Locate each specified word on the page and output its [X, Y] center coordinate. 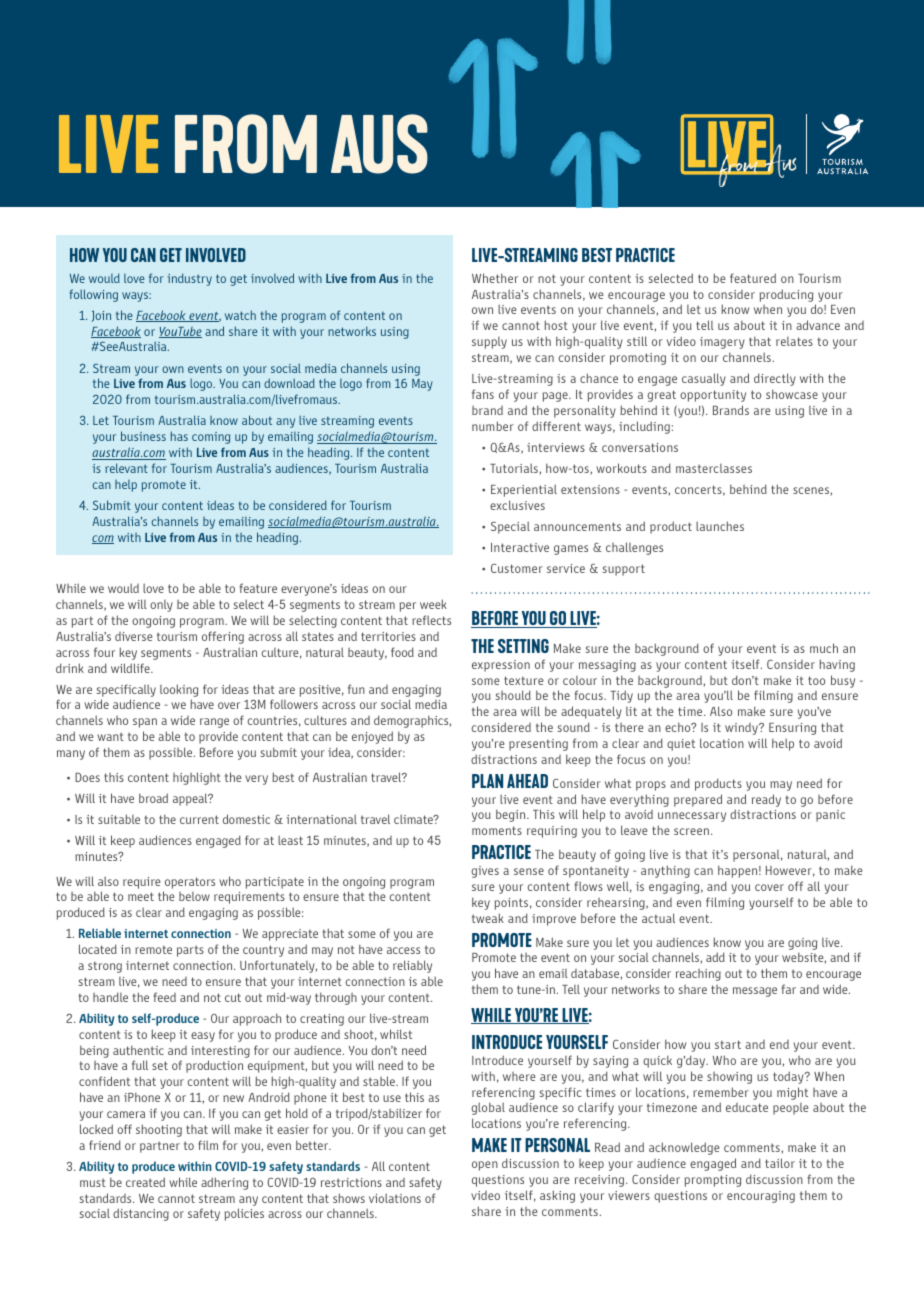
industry [189, 279]
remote [153, 950]
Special [510, 527]
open [485, 1166]
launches [720, 526]
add [715, 957]
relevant [126, 468]
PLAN [487, 781]
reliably [412, 966]
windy [742, 729]
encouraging [761, 1197]
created [145, 1182]
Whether [495, 278]
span [145, 723]
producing [786, 295]
